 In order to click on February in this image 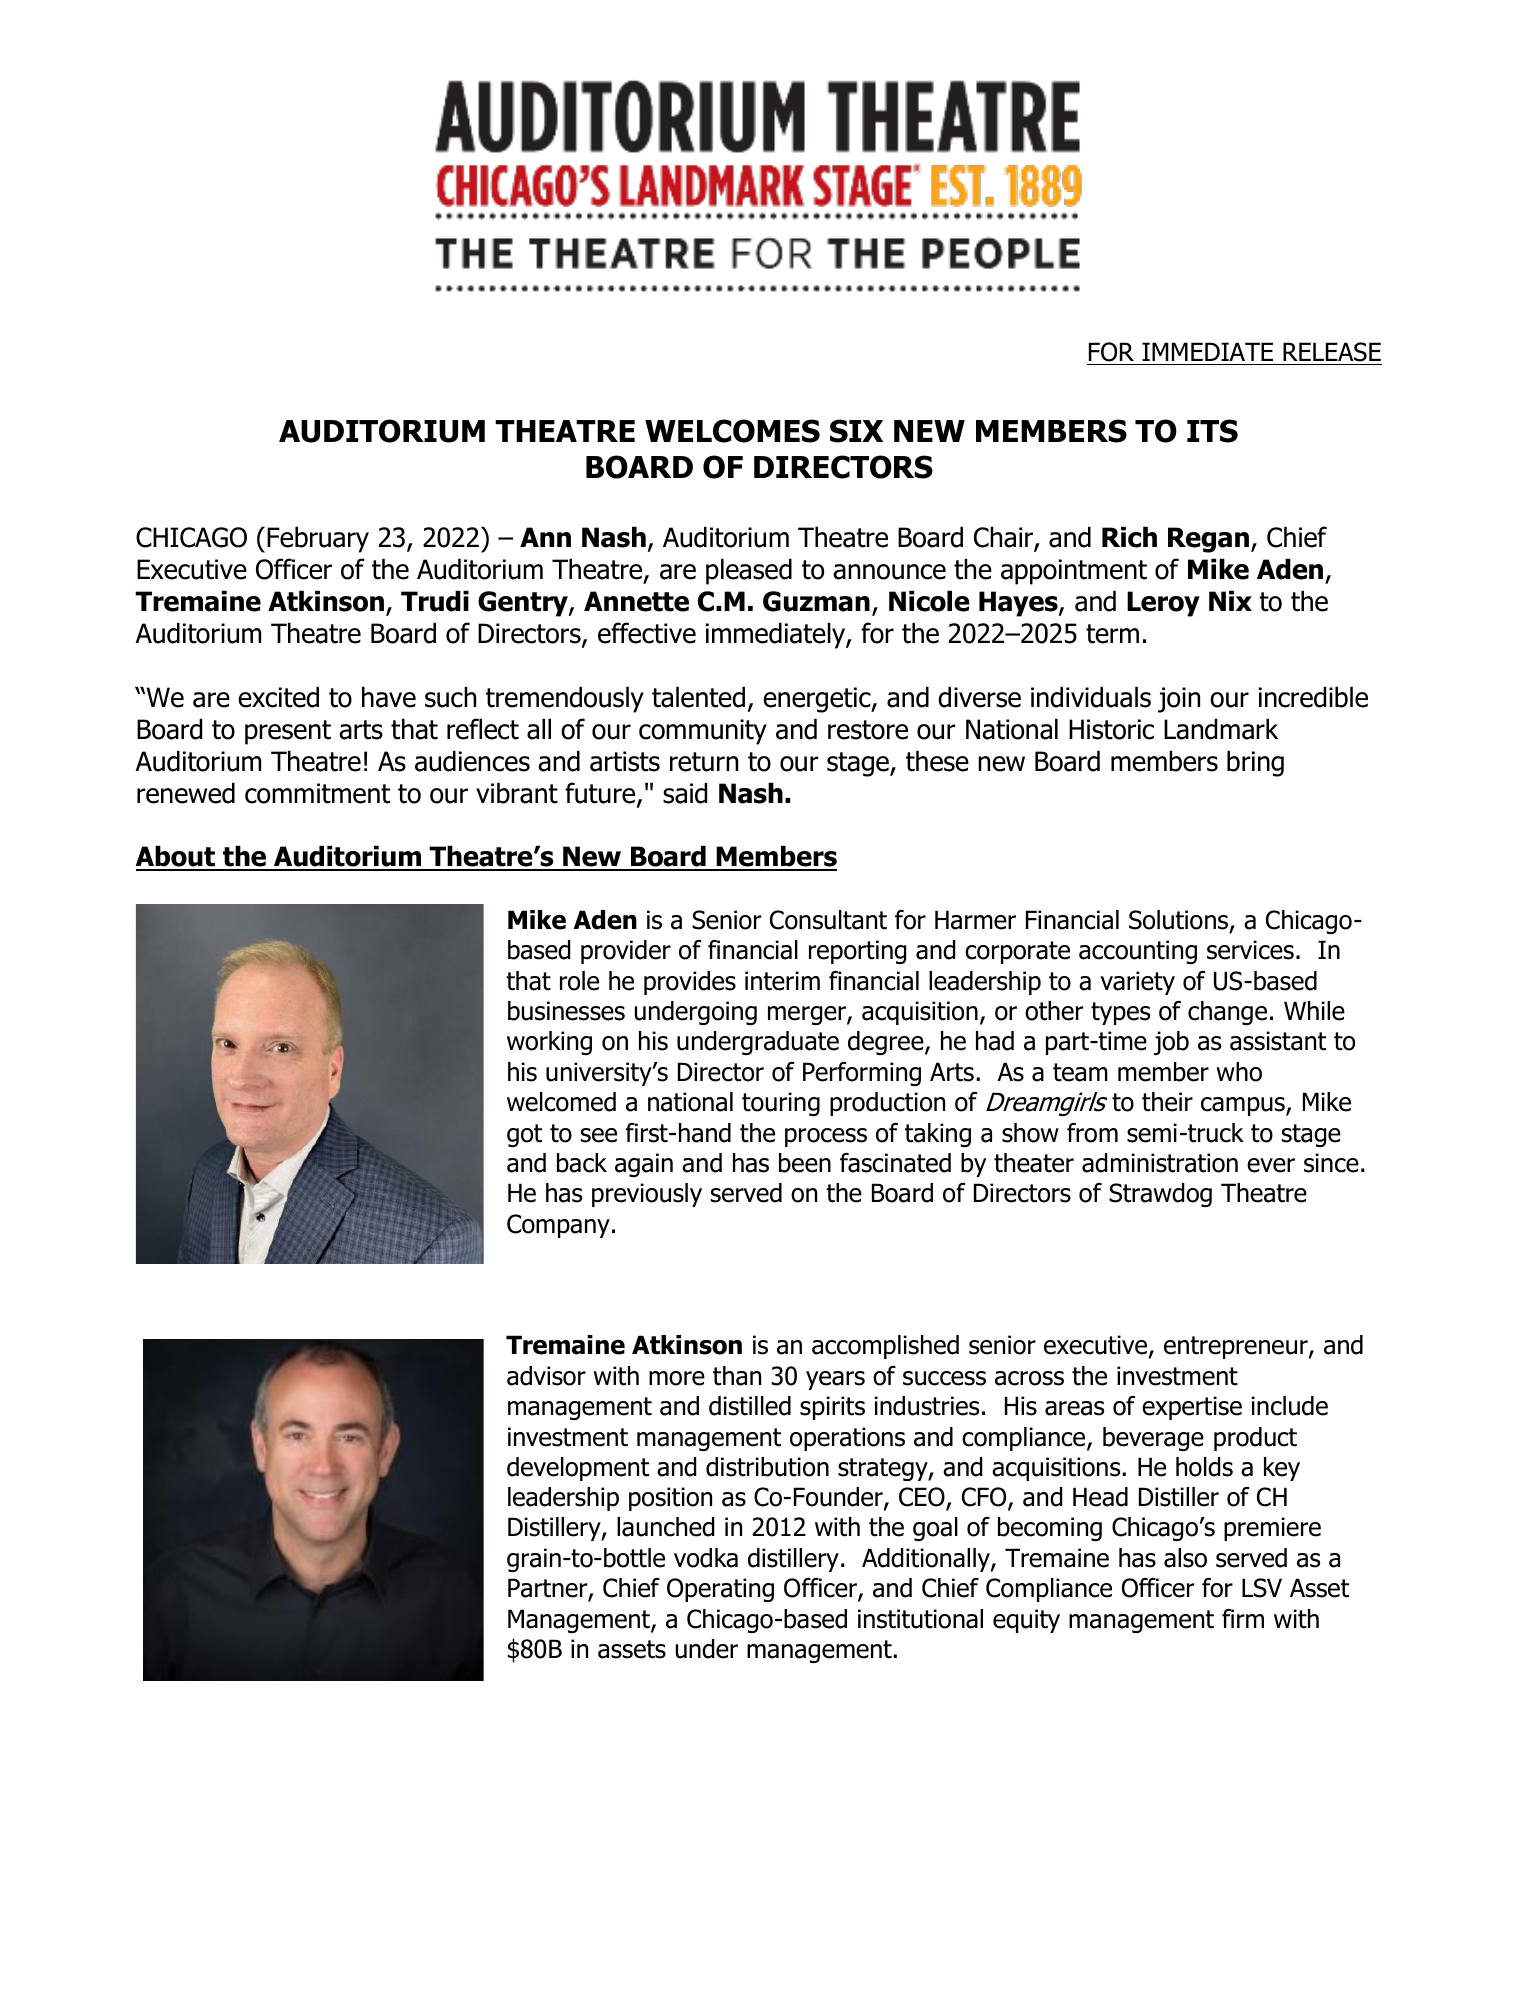, I will do `click(318, 540)`.
